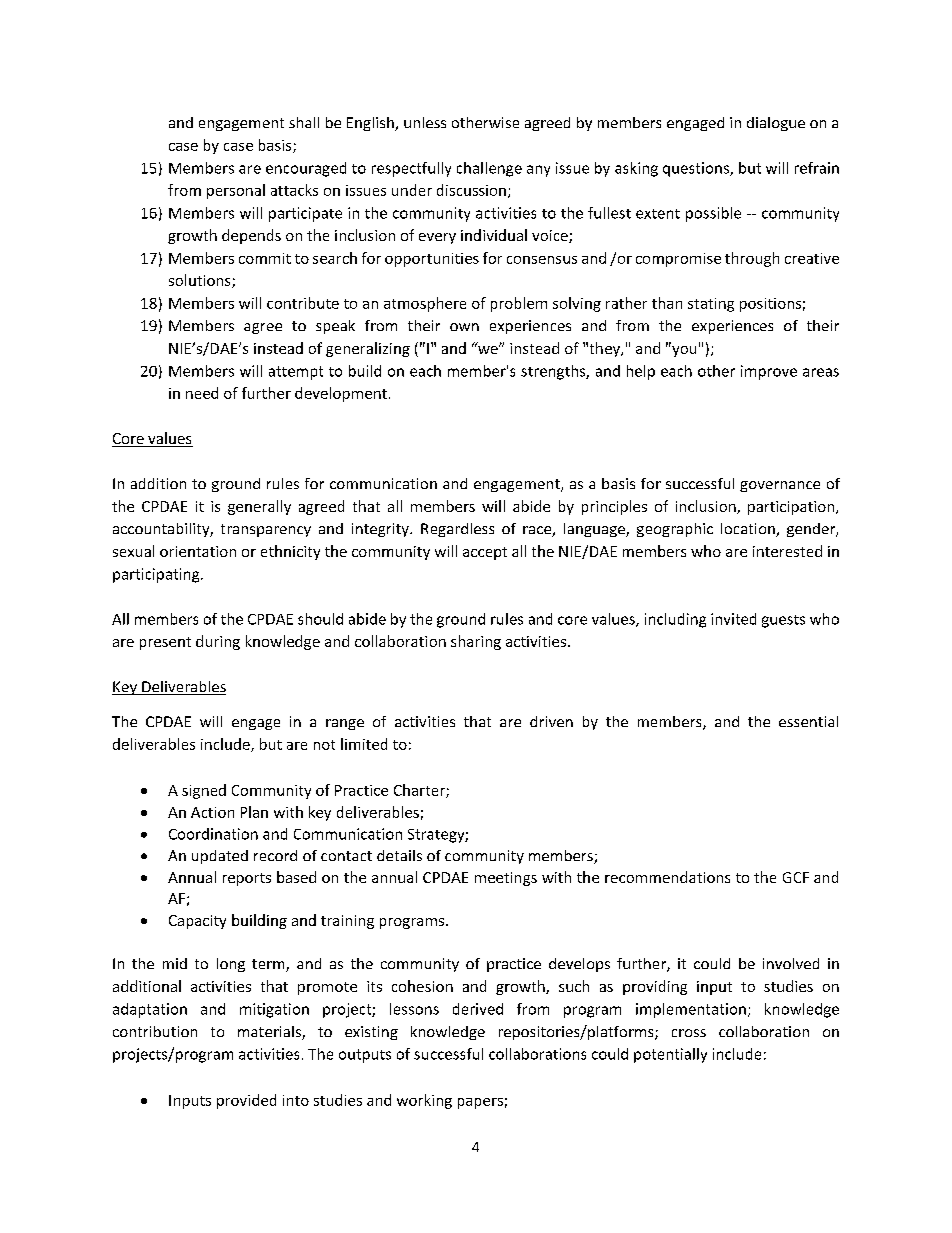 Image resolution: width=952 pixels, height=1233 pixels. What do you see at coordinates (218, 642) in the document?
I see `during` at bounding box center [218, 642].
